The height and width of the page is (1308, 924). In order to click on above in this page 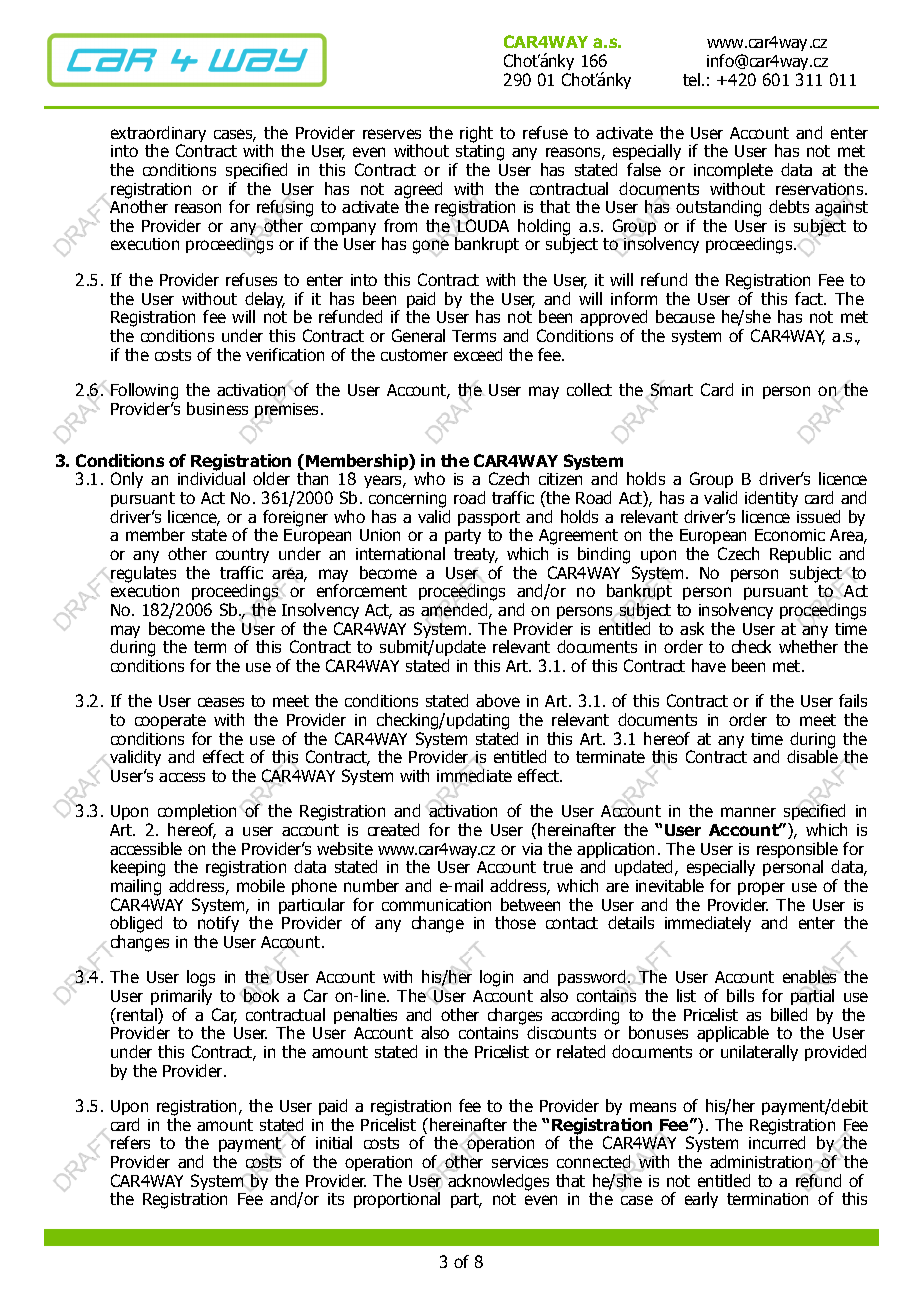, I will do `click(498, 700)`.
